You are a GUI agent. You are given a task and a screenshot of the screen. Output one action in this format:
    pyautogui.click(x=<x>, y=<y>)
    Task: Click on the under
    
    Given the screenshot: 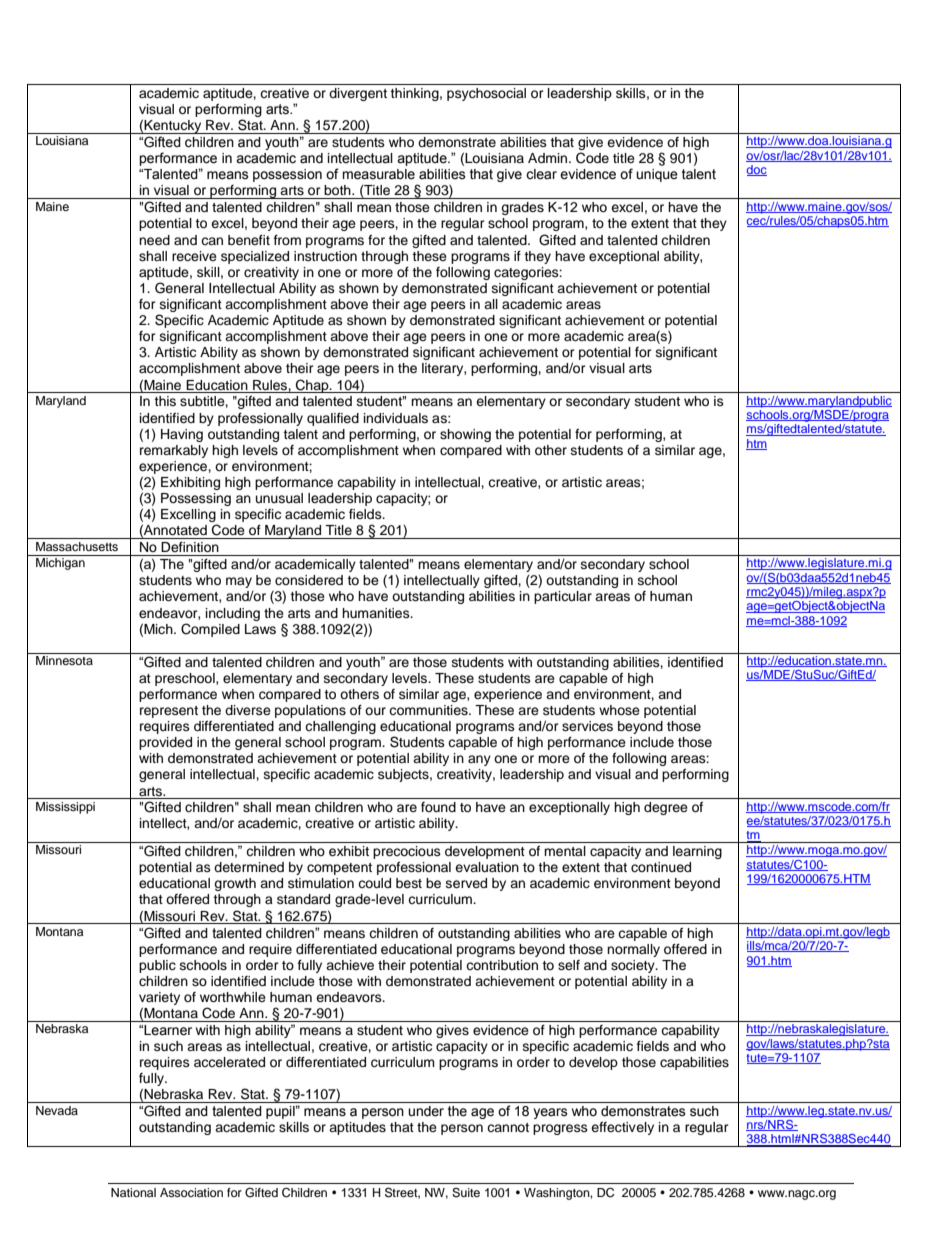 What is the action you would take?
    pyautogui.click(x=426, y=1111)
